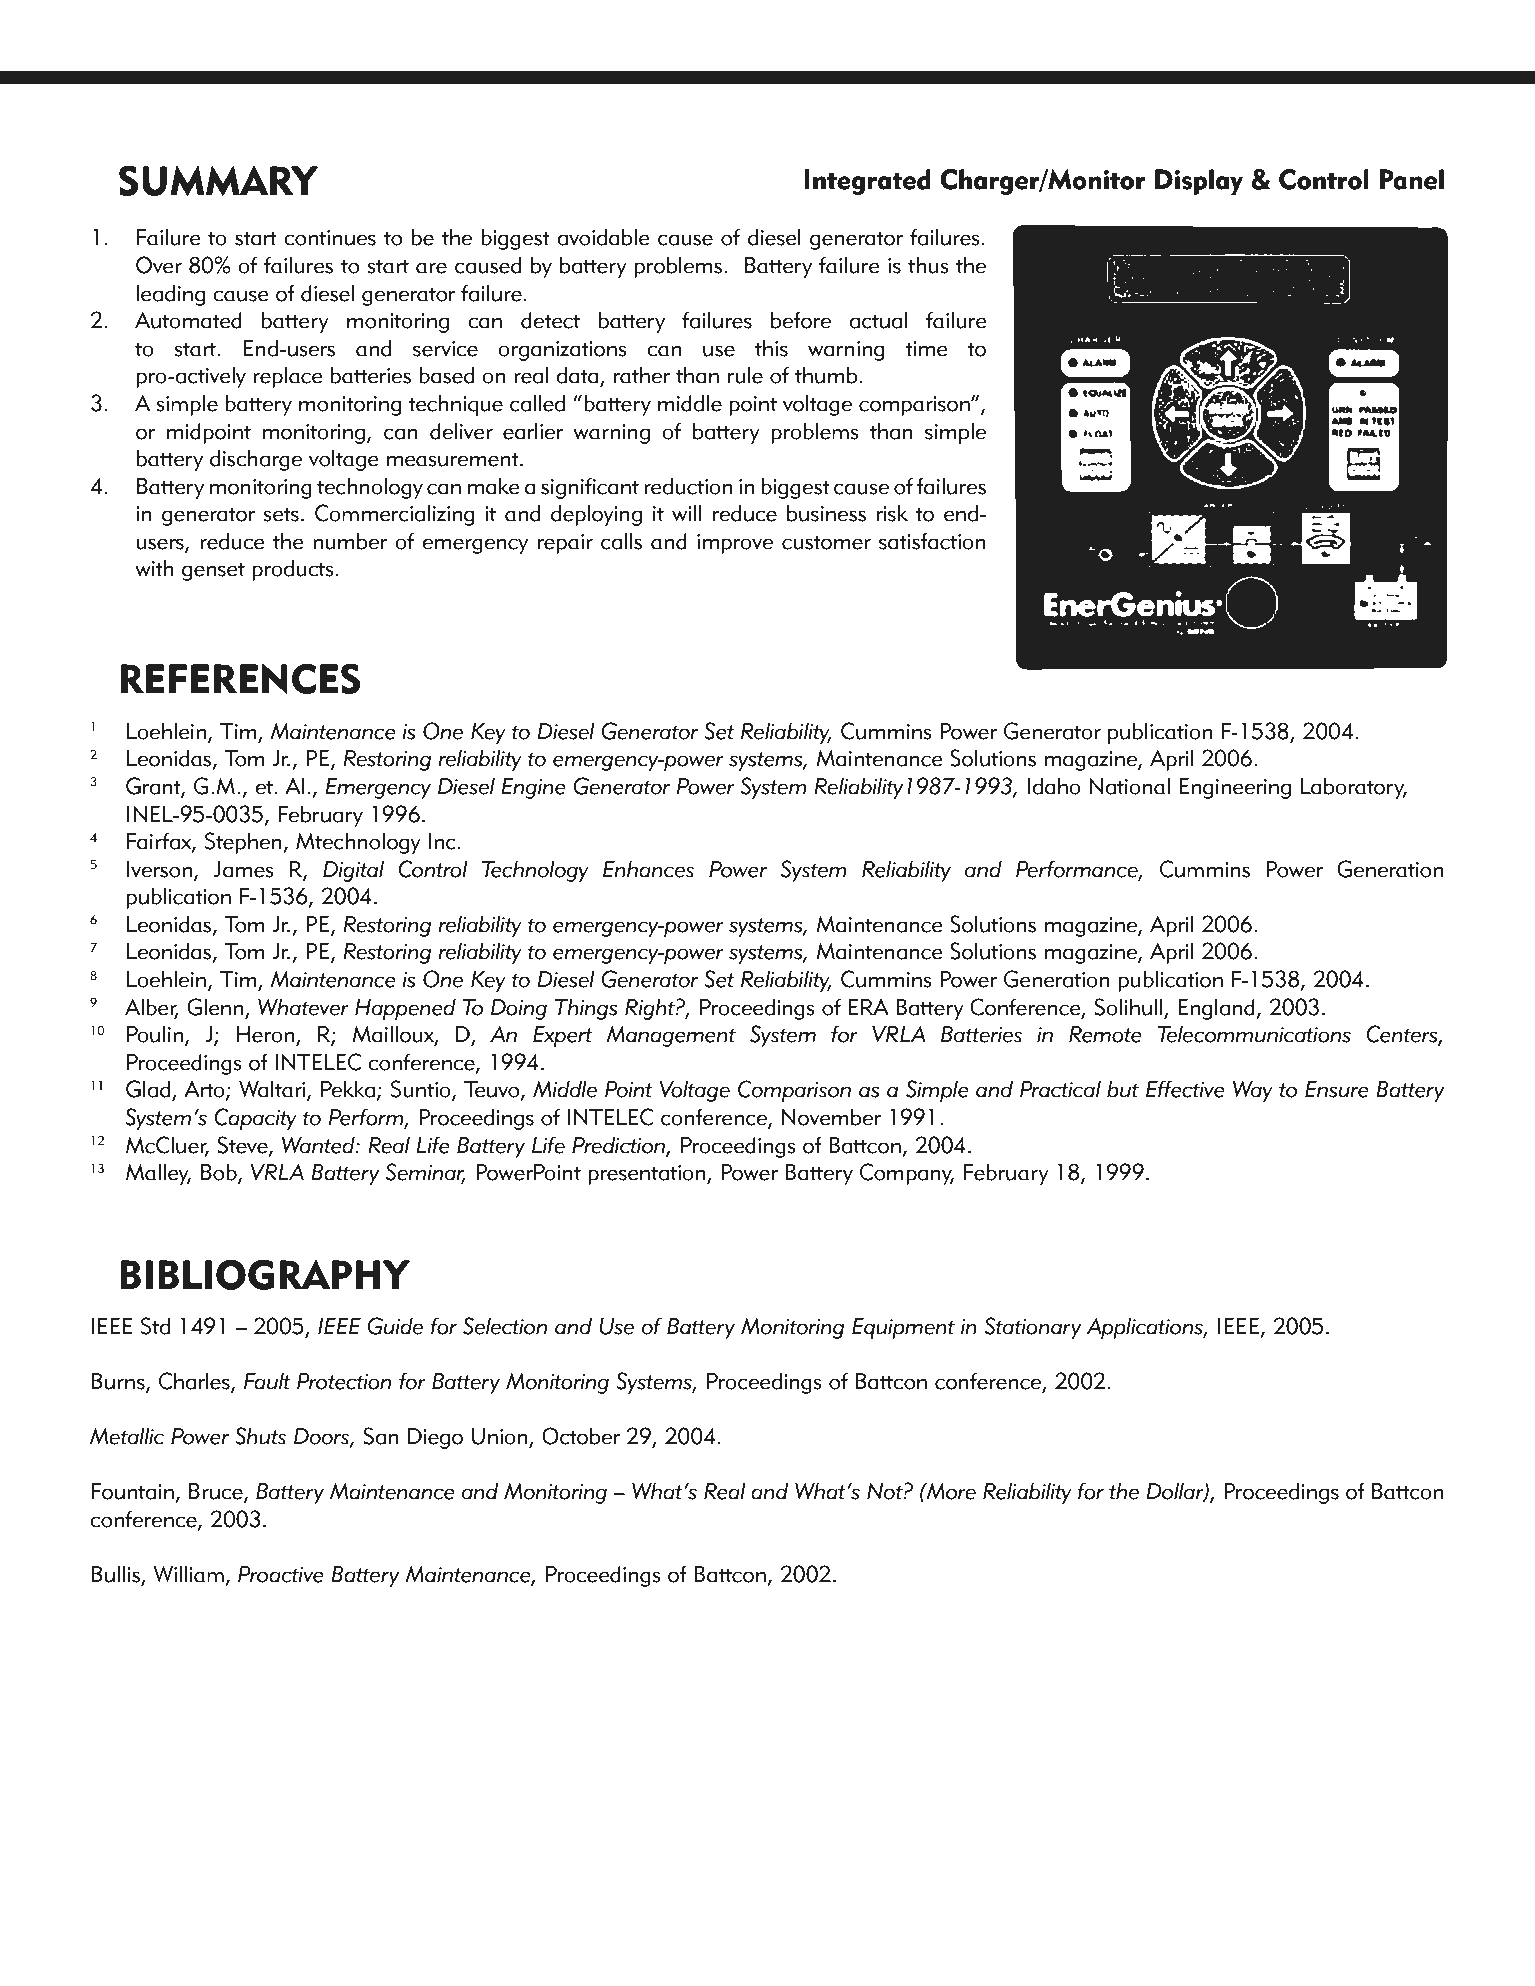 This document has height=1986, width=1535. I want to click on Display, so click(1199, 182).
